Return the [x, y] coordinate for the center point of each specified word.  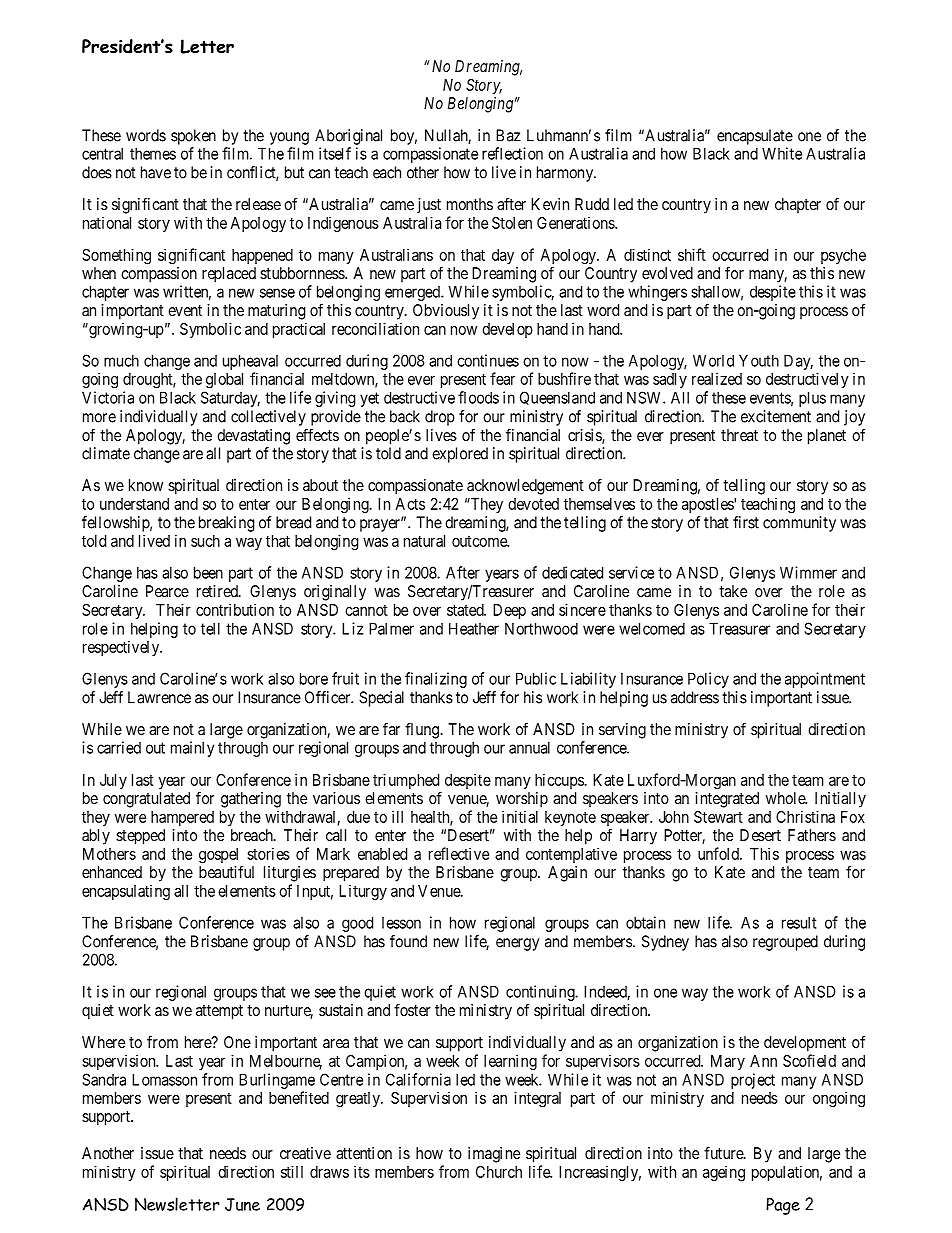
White [782, 153]
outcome [480, 541]
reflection [512, 153]
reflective [459, 853]
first [746, 522]
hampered [182, 818]
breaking [226, 524]
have [156, 172]
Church [499, 1172]
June [242, 1204]
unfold [719, 853]
